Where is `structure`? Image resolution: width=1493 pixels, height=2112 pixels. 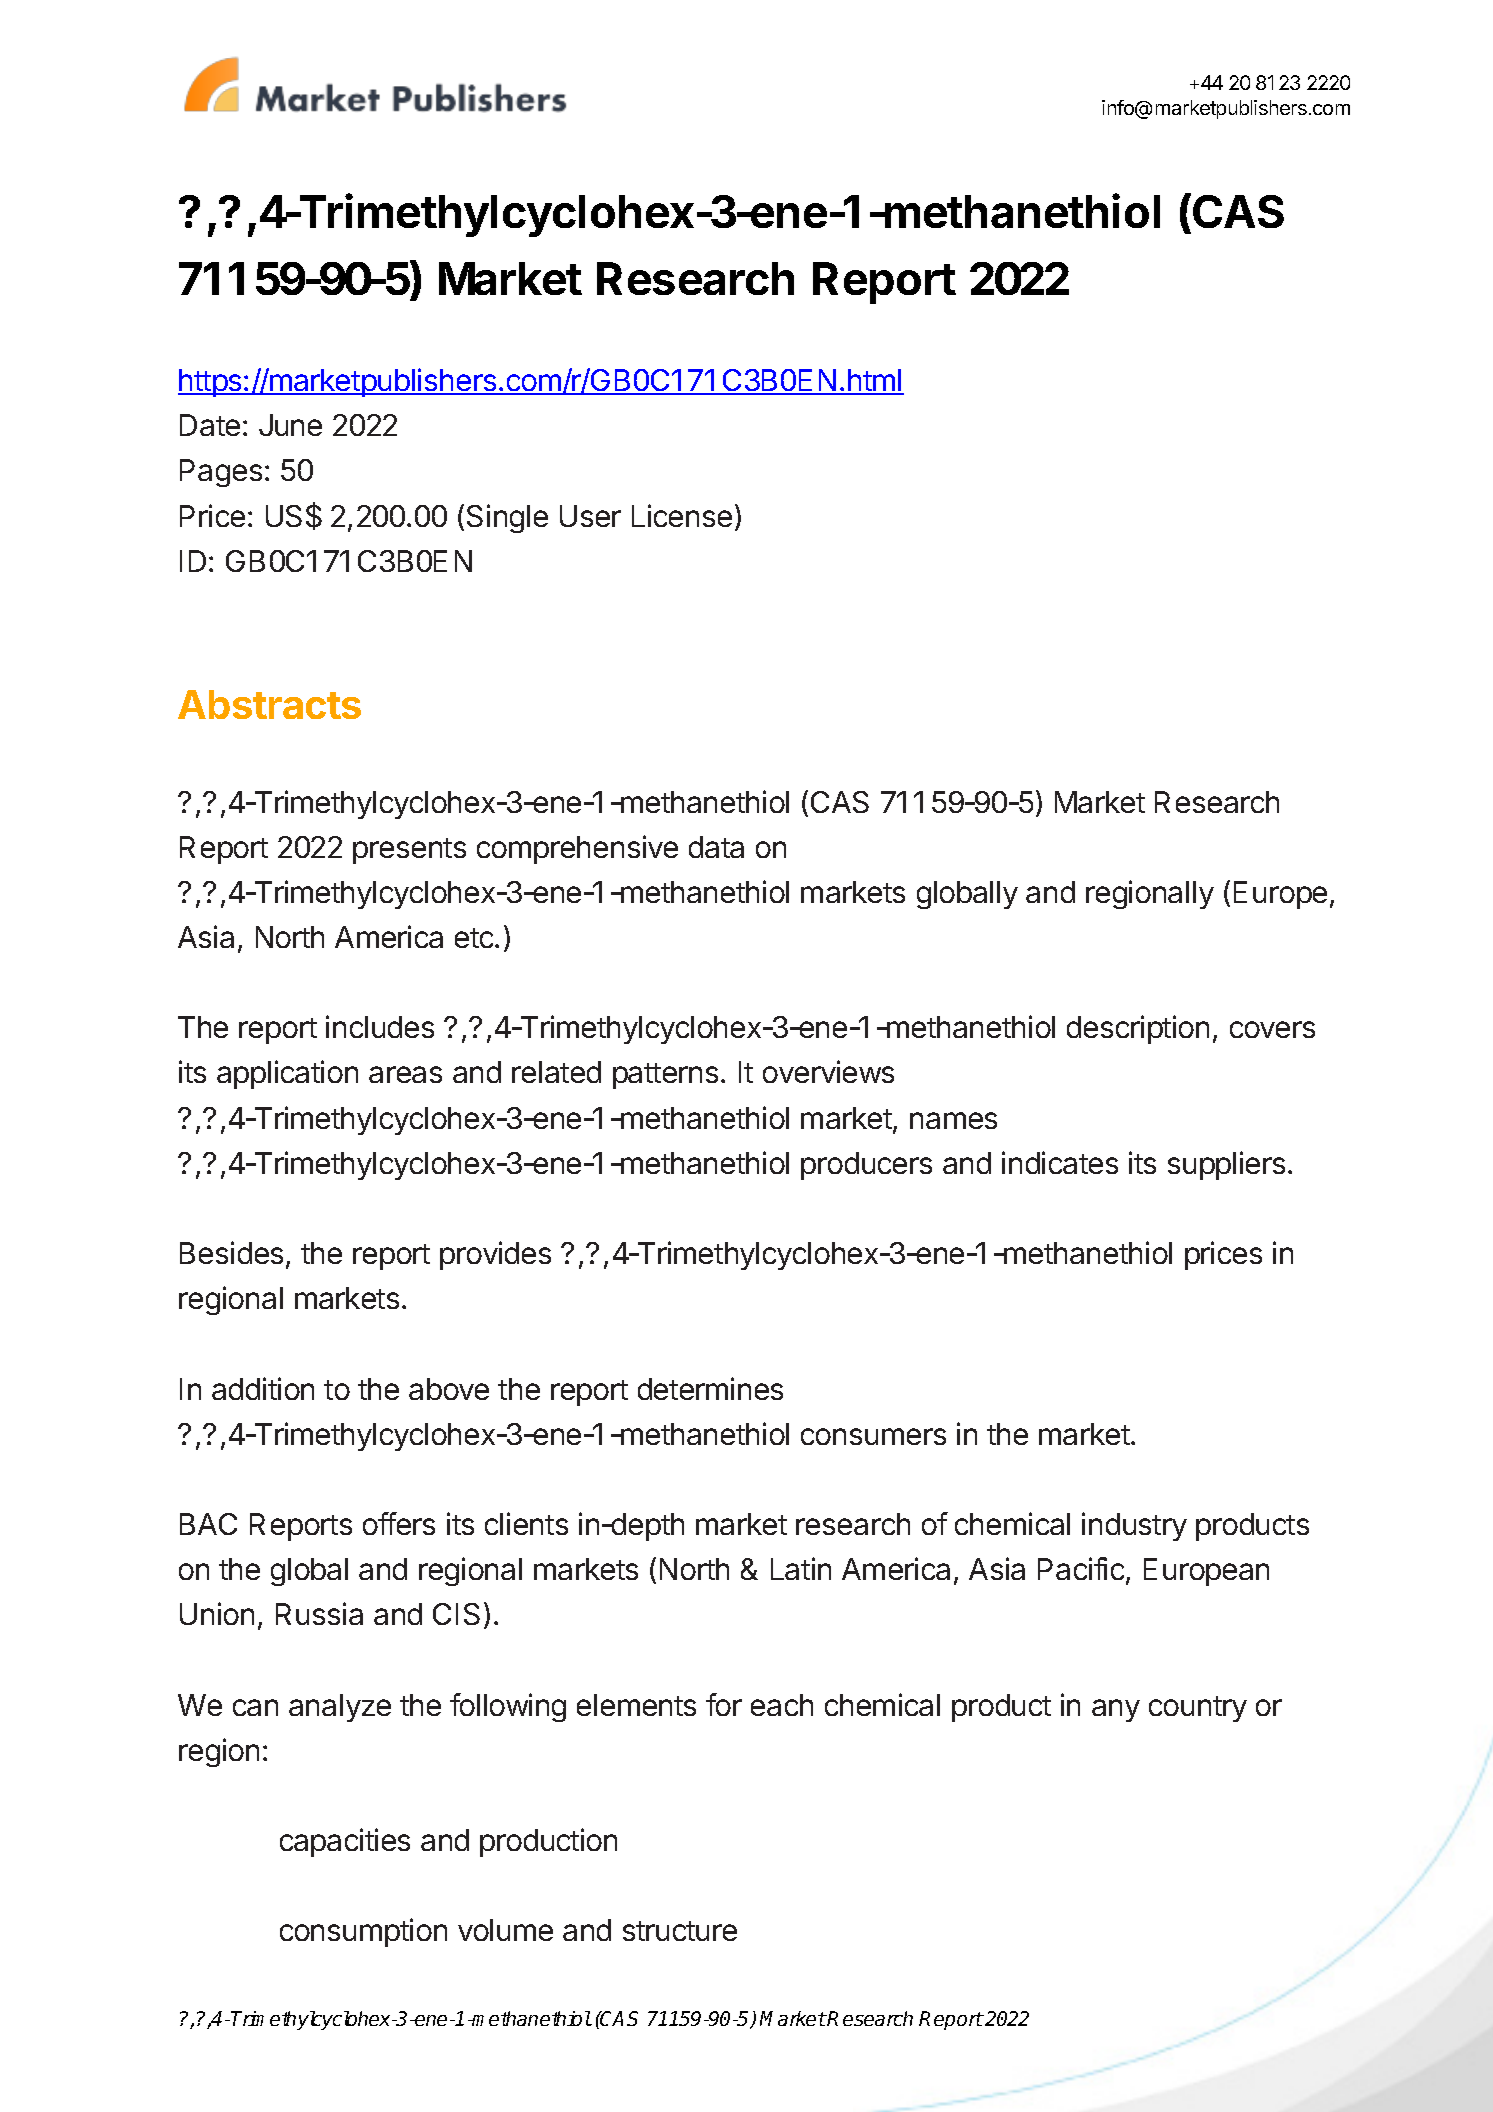
structure is located at coordinates (680, 1931).
